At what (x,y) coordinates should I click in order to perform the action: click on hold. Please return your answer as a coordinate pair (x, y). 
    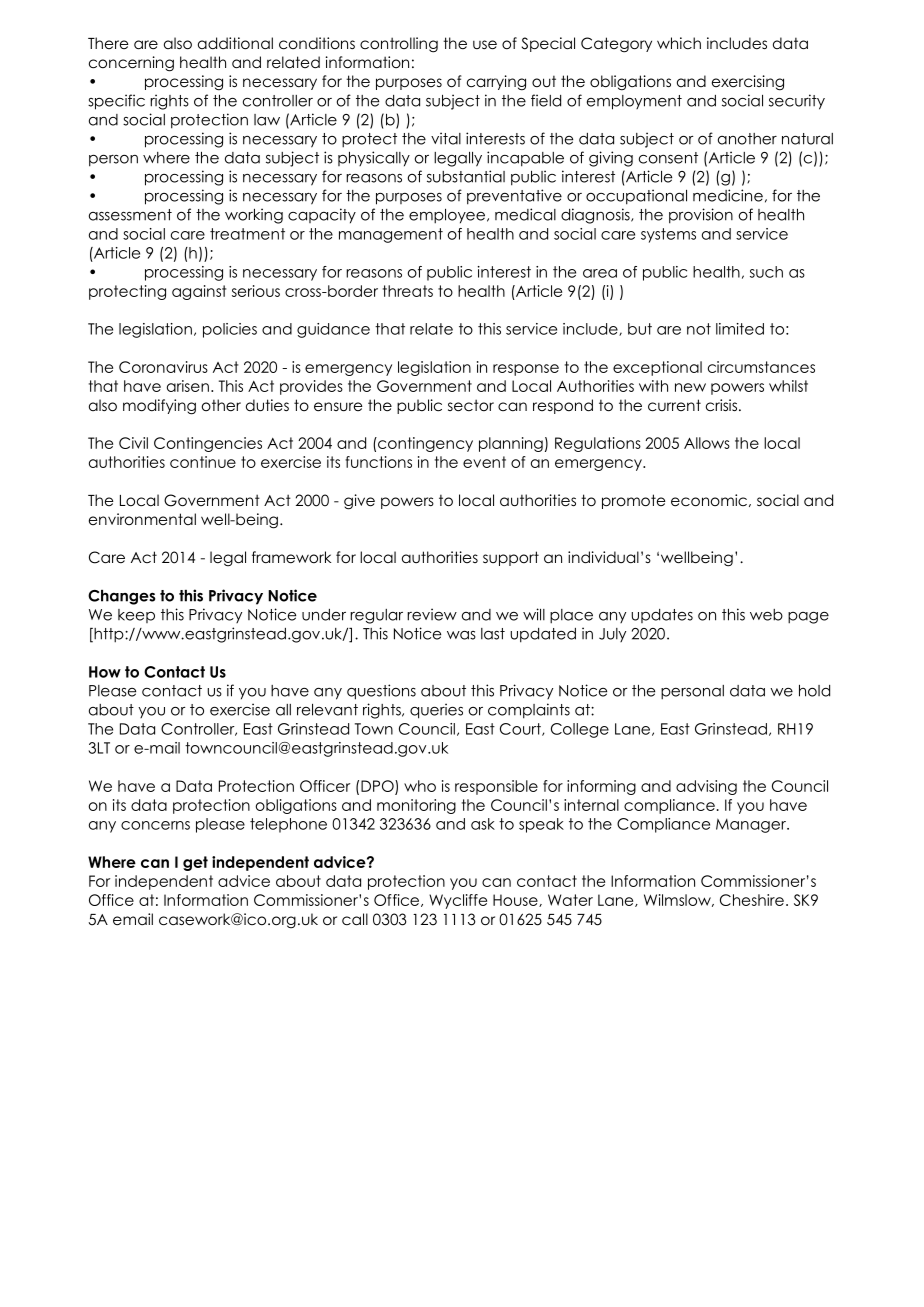
    Looking at the image, I should click on (814, 691).
